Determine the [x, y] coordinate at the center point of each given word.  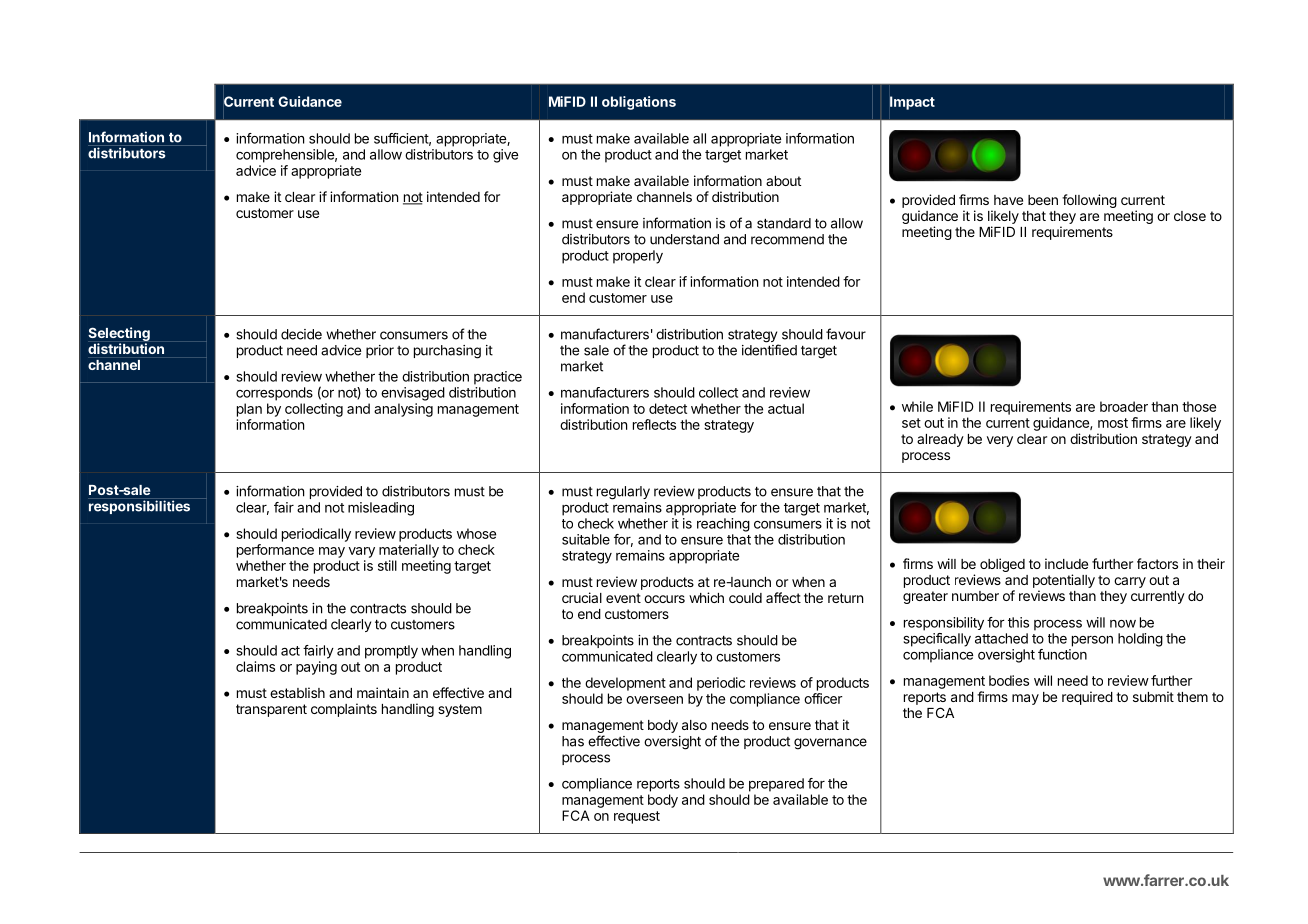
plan [249, 410]
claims [255, 666]
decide [301, 334]
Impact [912, 103]
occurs [664, 599]
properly [638, 257]
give [505, 156]
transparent [271, 710]
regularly [623, 493]
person [1092, 641]
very [1000, 441]
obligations [639, 103]
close [1190, 216]
